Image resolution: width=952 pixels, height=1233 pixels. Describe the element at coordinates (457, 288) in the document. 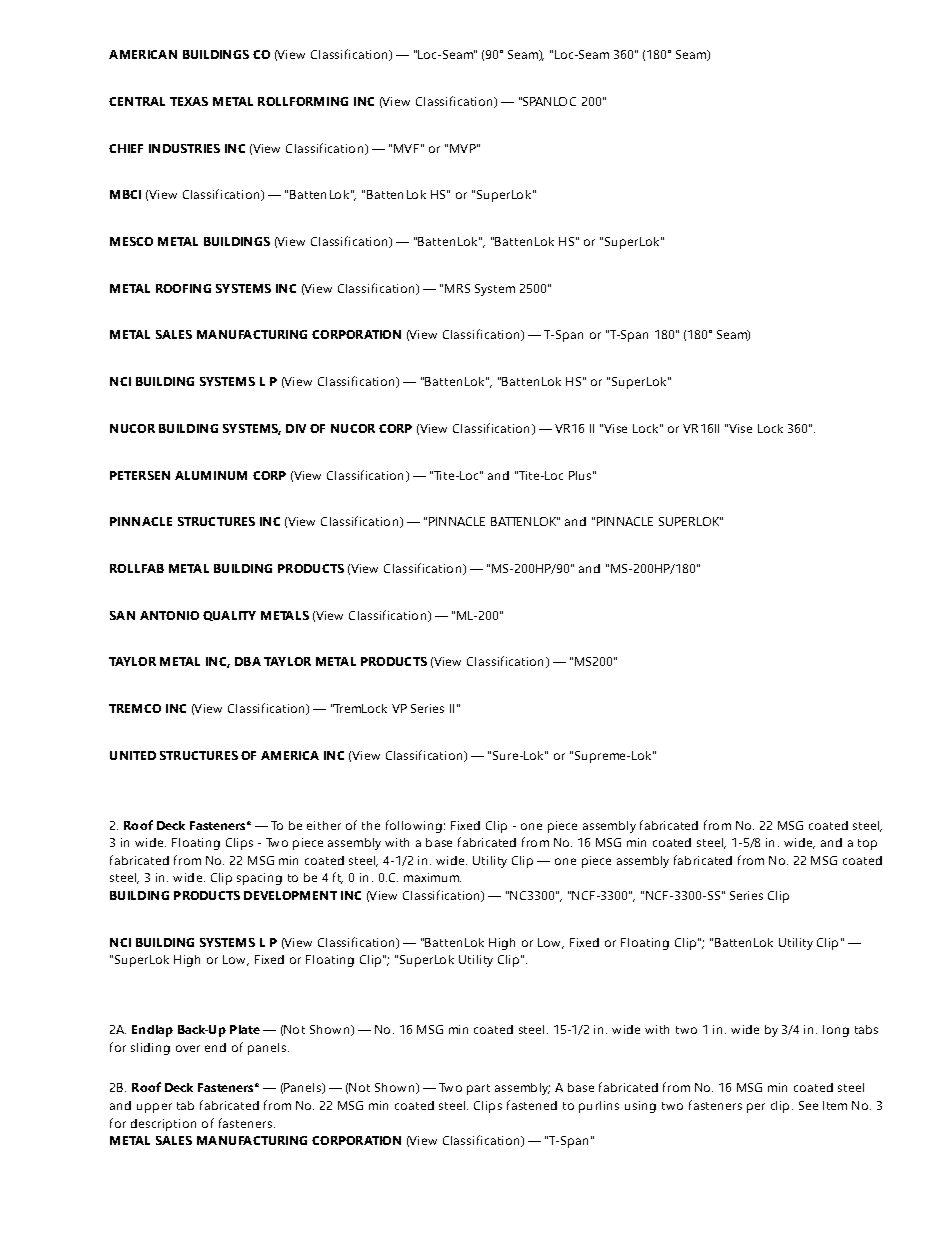

I see `MRS` at that location.
